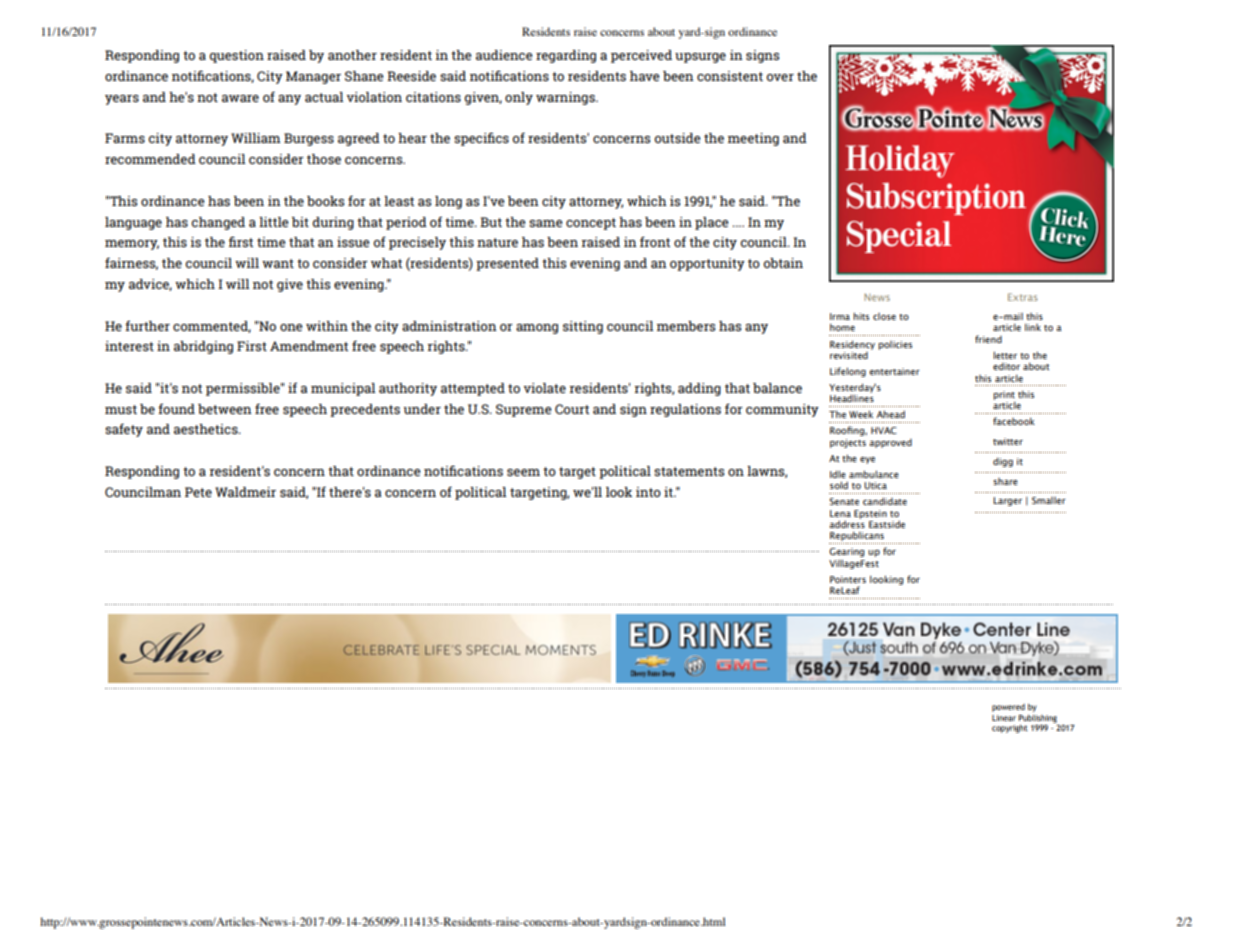  I want to click on concept, so click(591, 224).
